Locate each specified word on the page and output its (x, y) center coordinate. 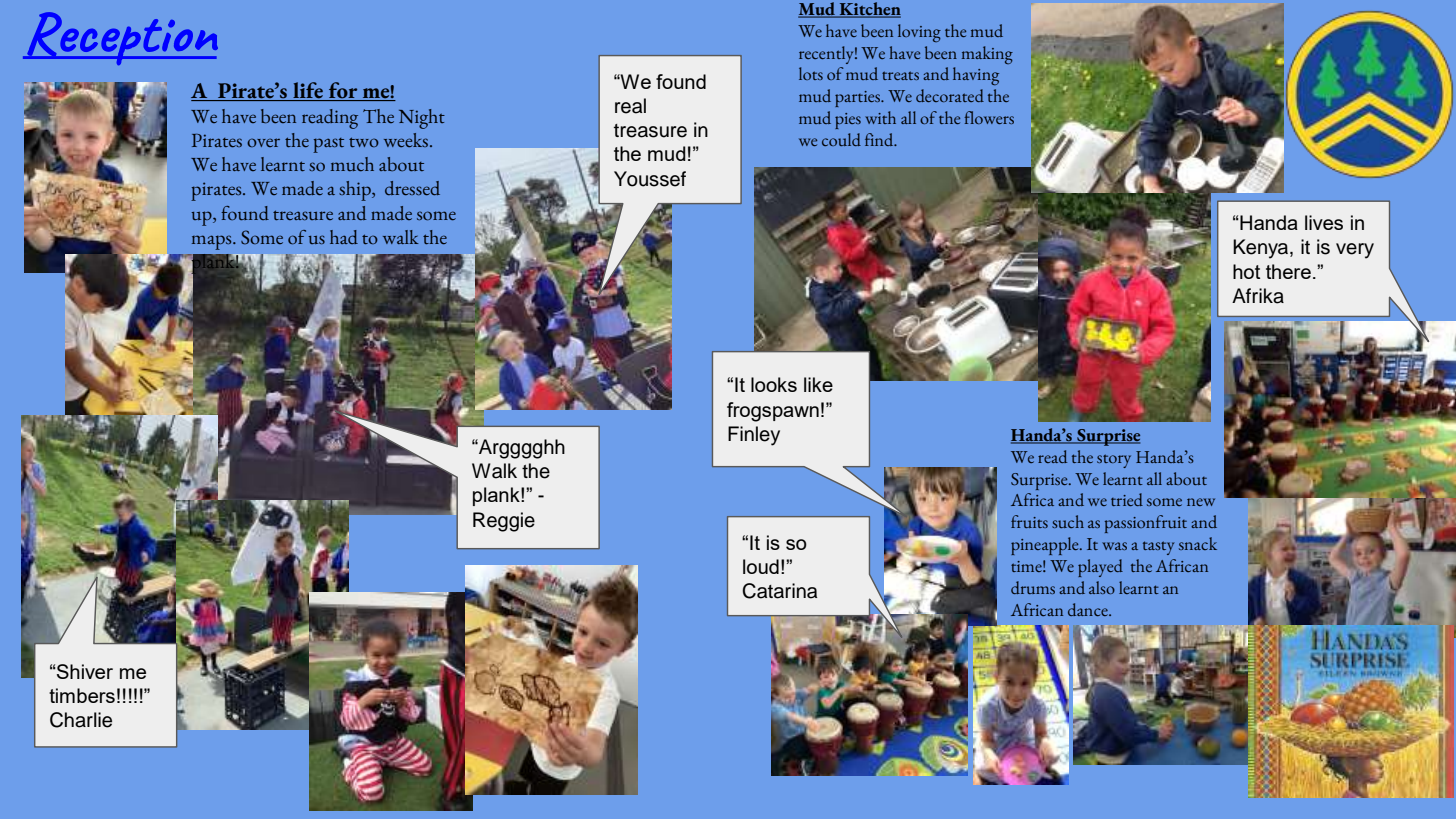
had (344, 237)
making (987, 55)
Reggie (504, 522)
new (1201, 502)
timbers (82, 695)
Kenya (1262, 249)
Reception (121, 38)
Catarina (779, 591)
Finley (754, 436)
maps (213, 242)
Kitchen (869, 10)
